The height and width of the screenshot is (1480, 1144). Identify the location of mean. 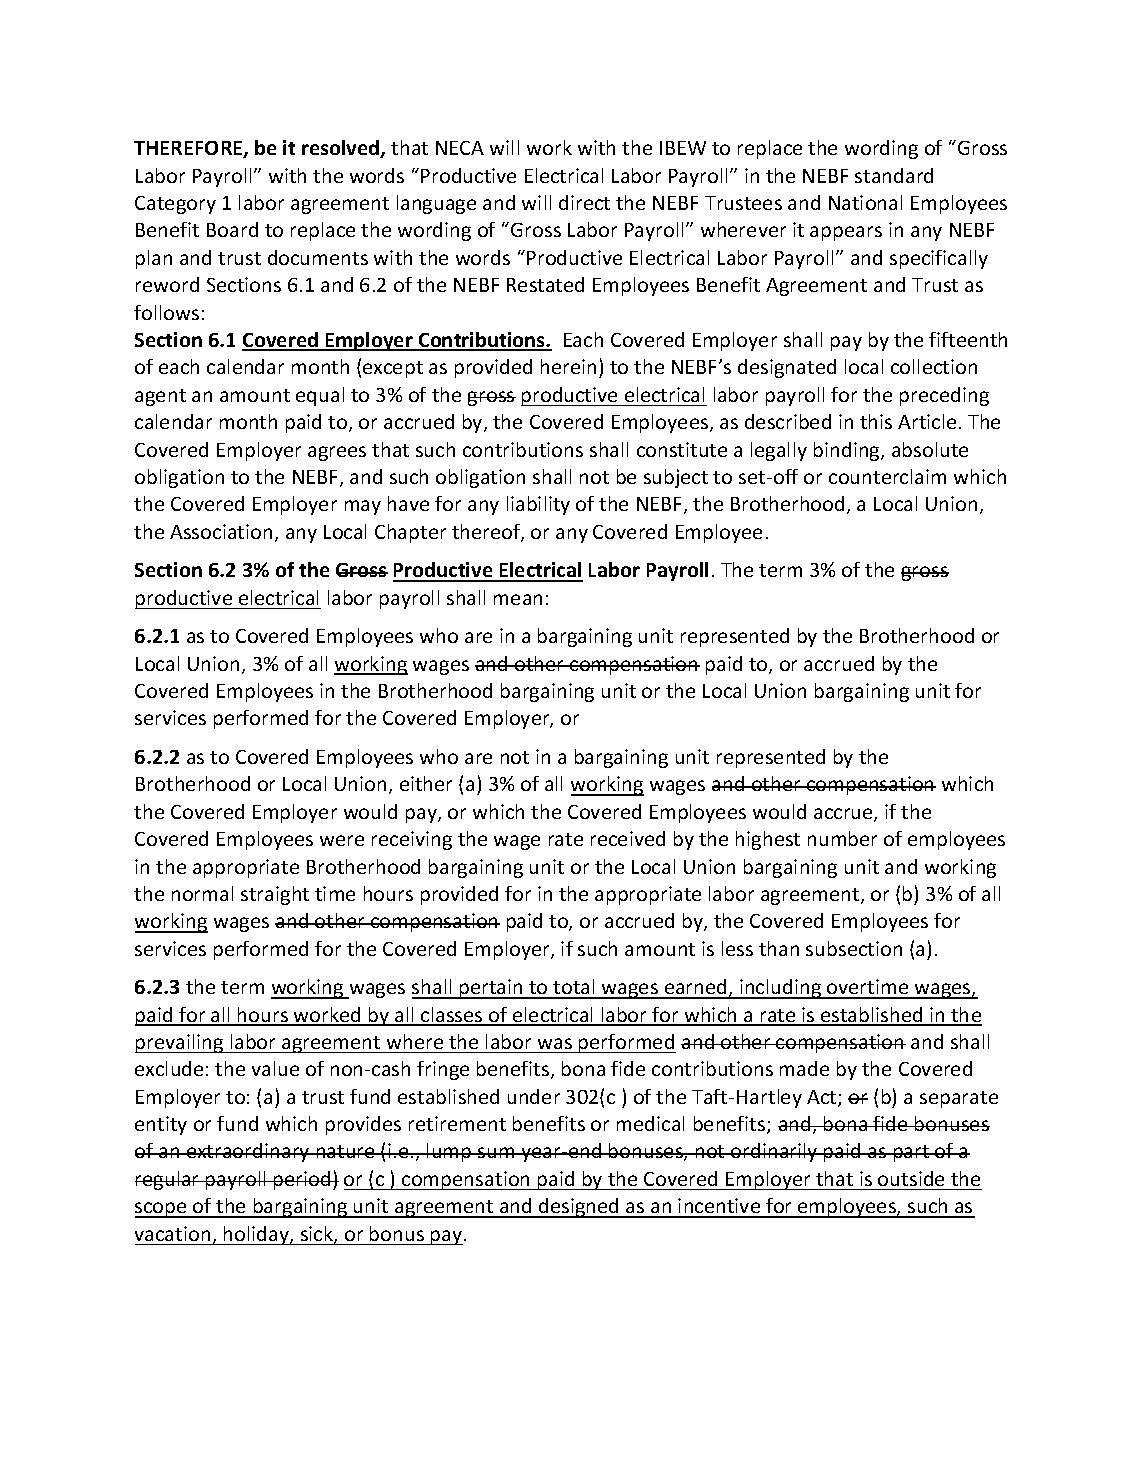
(518, 599).
